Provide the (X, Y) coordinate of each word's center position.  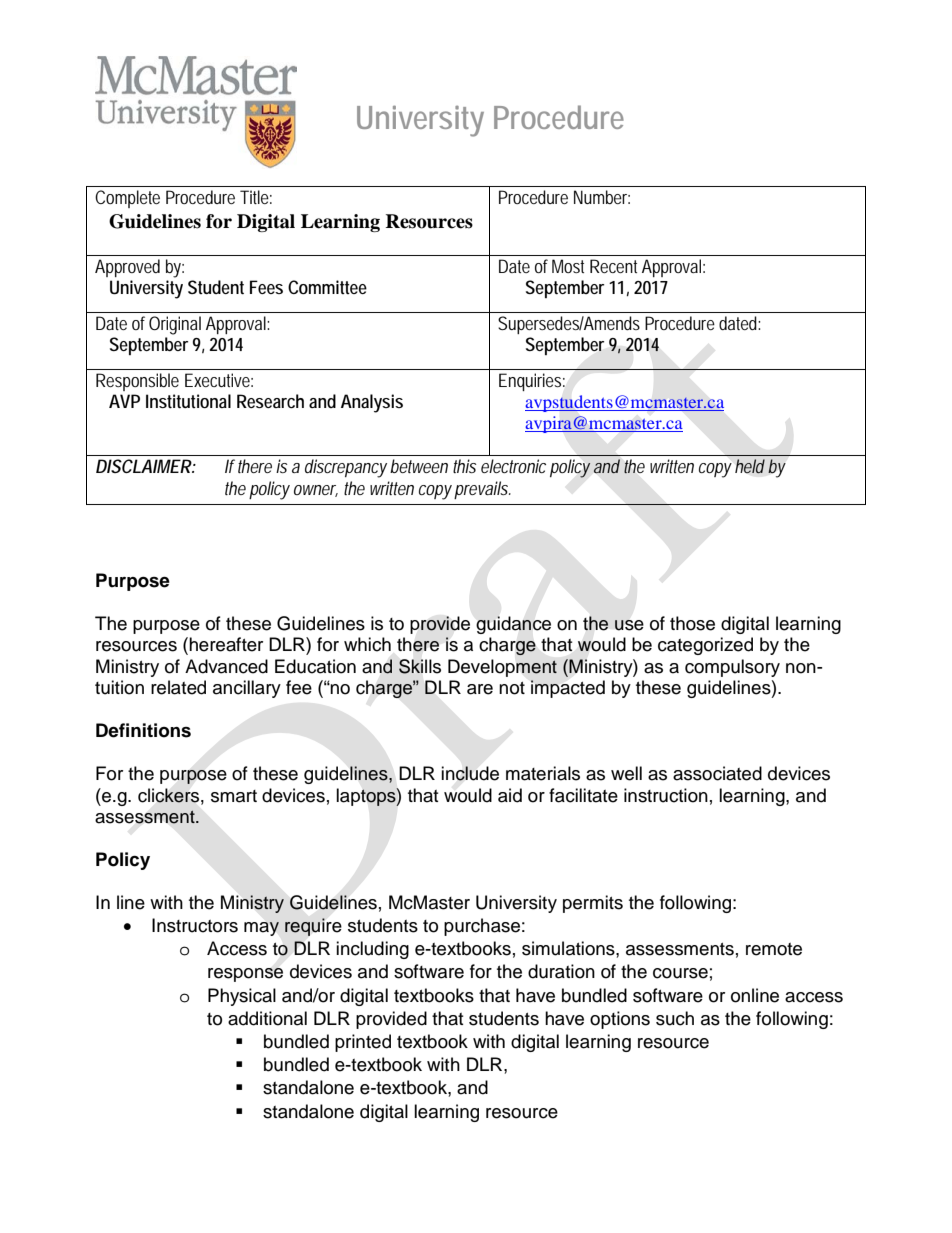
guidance (513, 625)
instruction (666, 795)
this (464, 466)
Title (254, 197)
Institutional (188, 401)
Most (568, 266)
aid (510, 795)
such (675, 1018)
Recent (613, 266)
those (692, 623)
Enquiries (530, 382)
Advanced (226, 666)
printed (363, 1043)
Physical (242, 997)
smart (234, 796)
